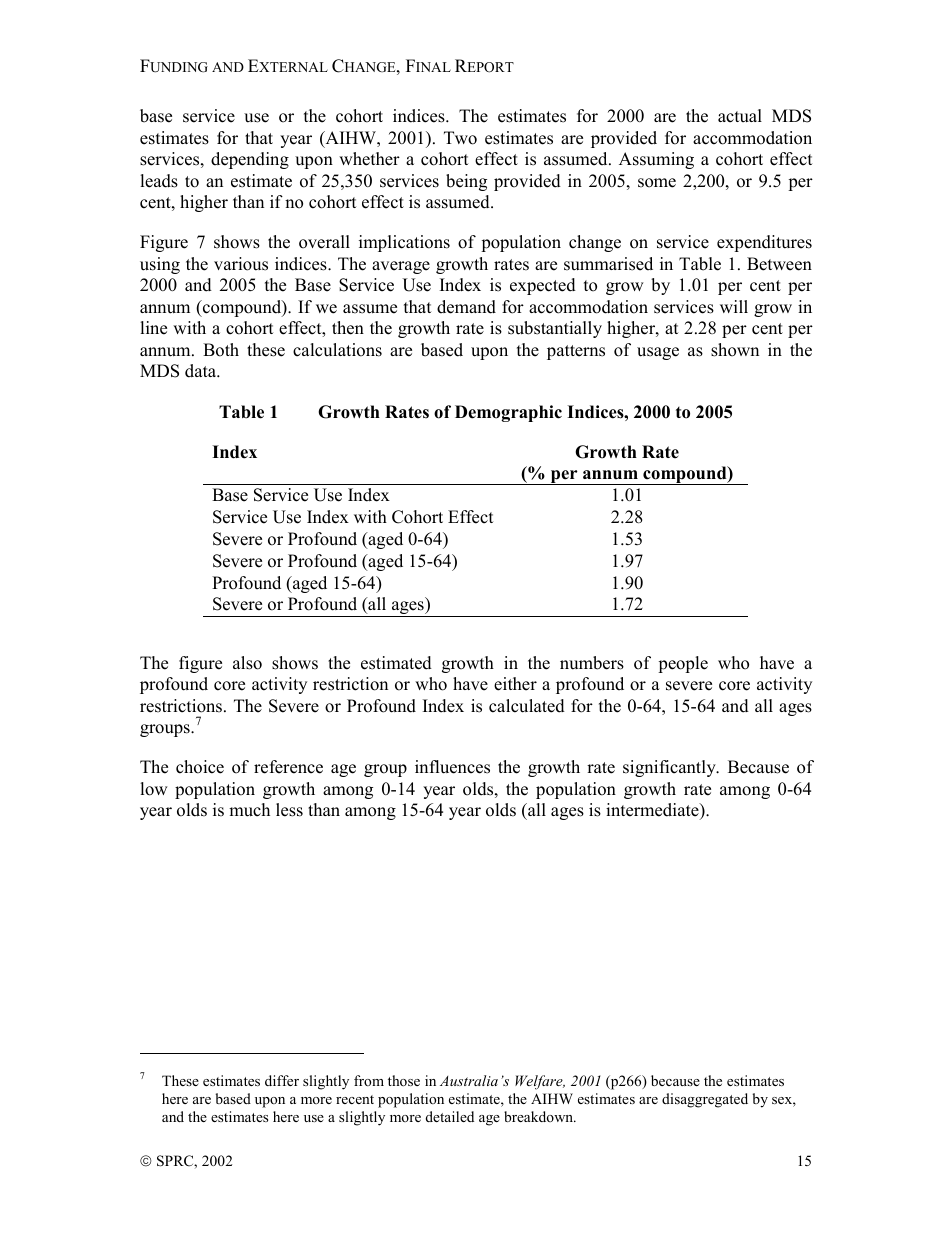  What do you see at coordinates (670, 768) in the screenshot?
I see `significantly` at bounding box center [670, 768].
